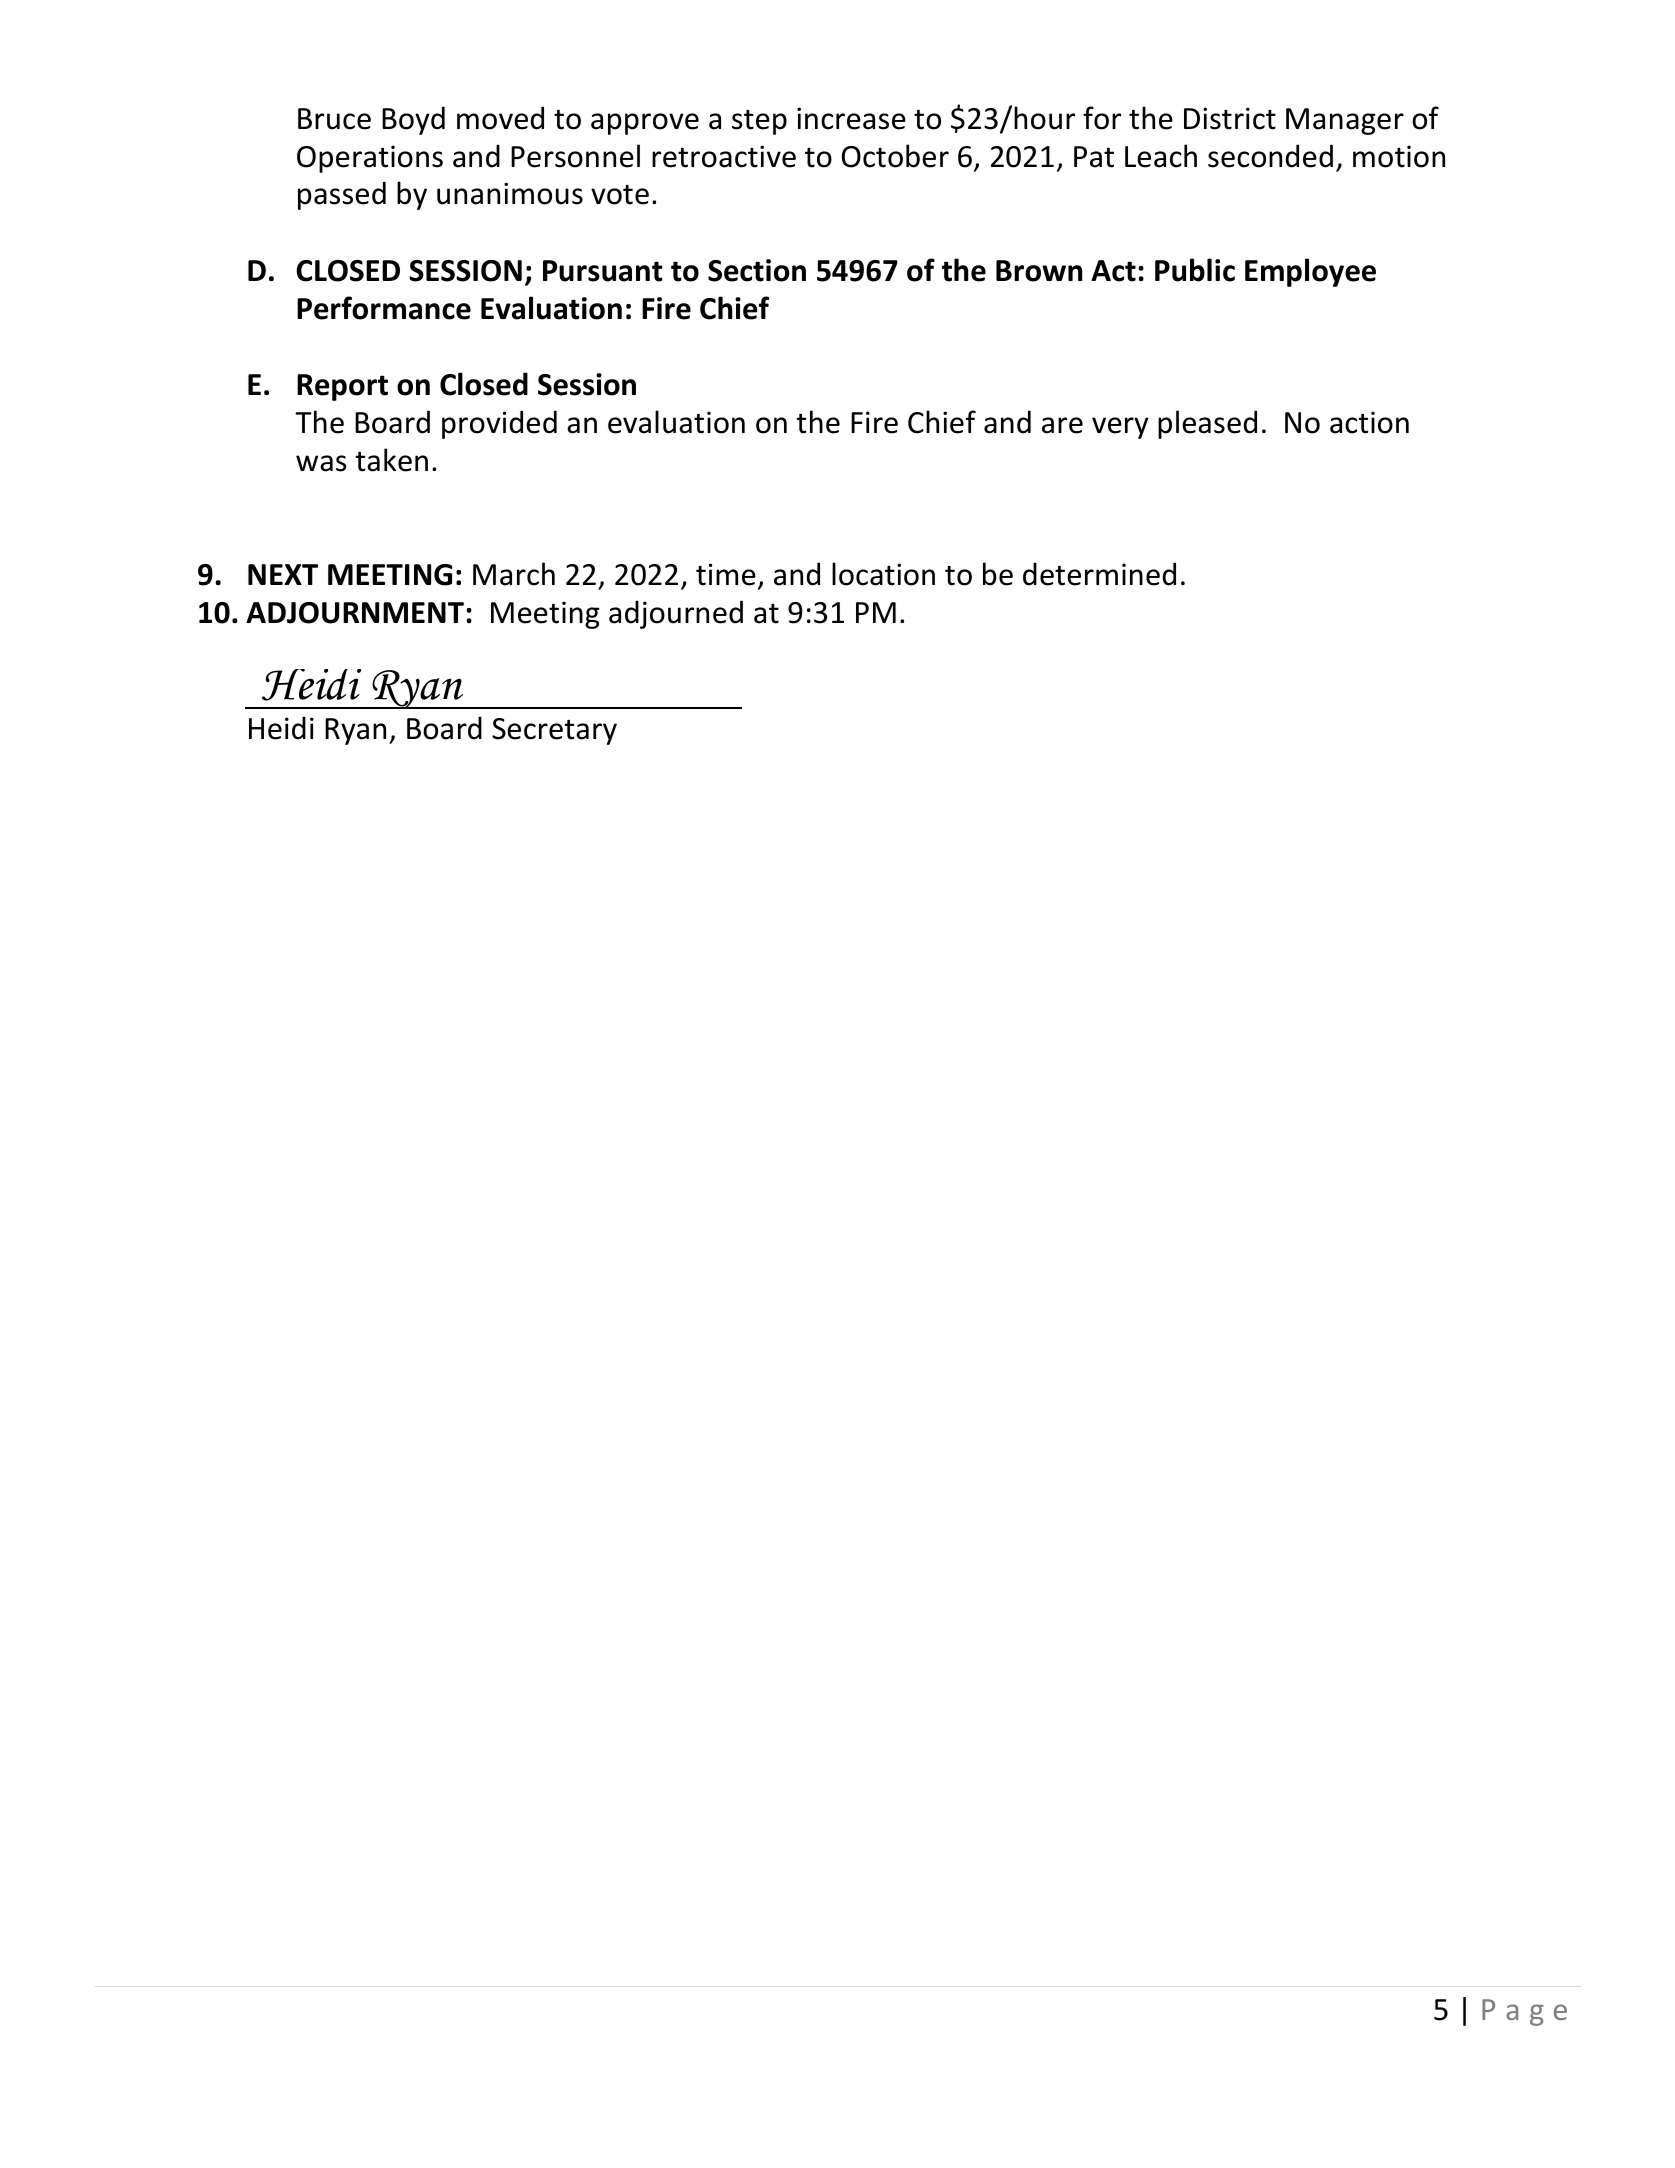 This screenshot has width=1675, height=2168. I want to click on Performance, so click(384, 308).
